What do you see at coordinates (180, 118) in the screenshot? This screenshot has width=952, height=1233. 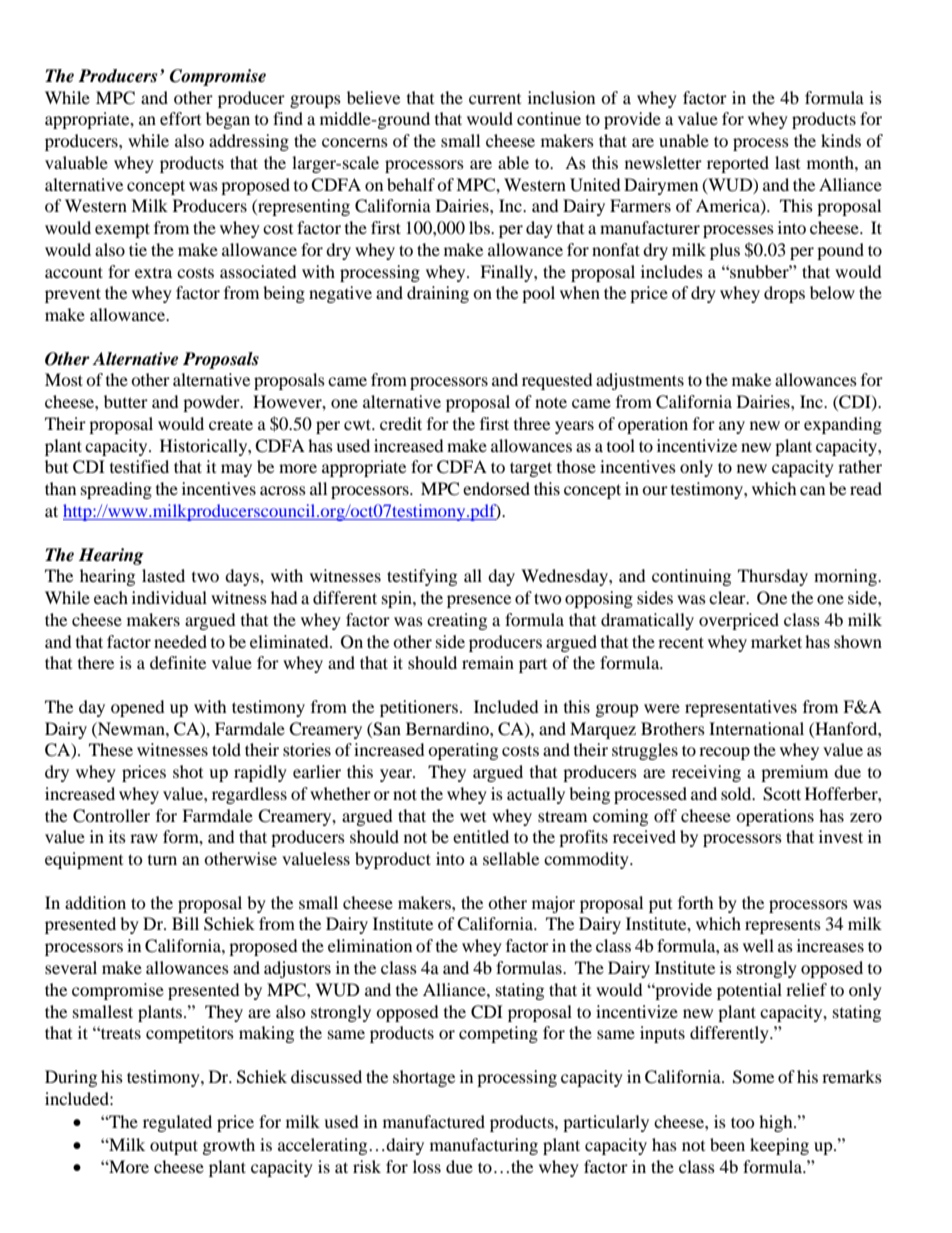 I see `effort` at bounding box center [180, 118].
